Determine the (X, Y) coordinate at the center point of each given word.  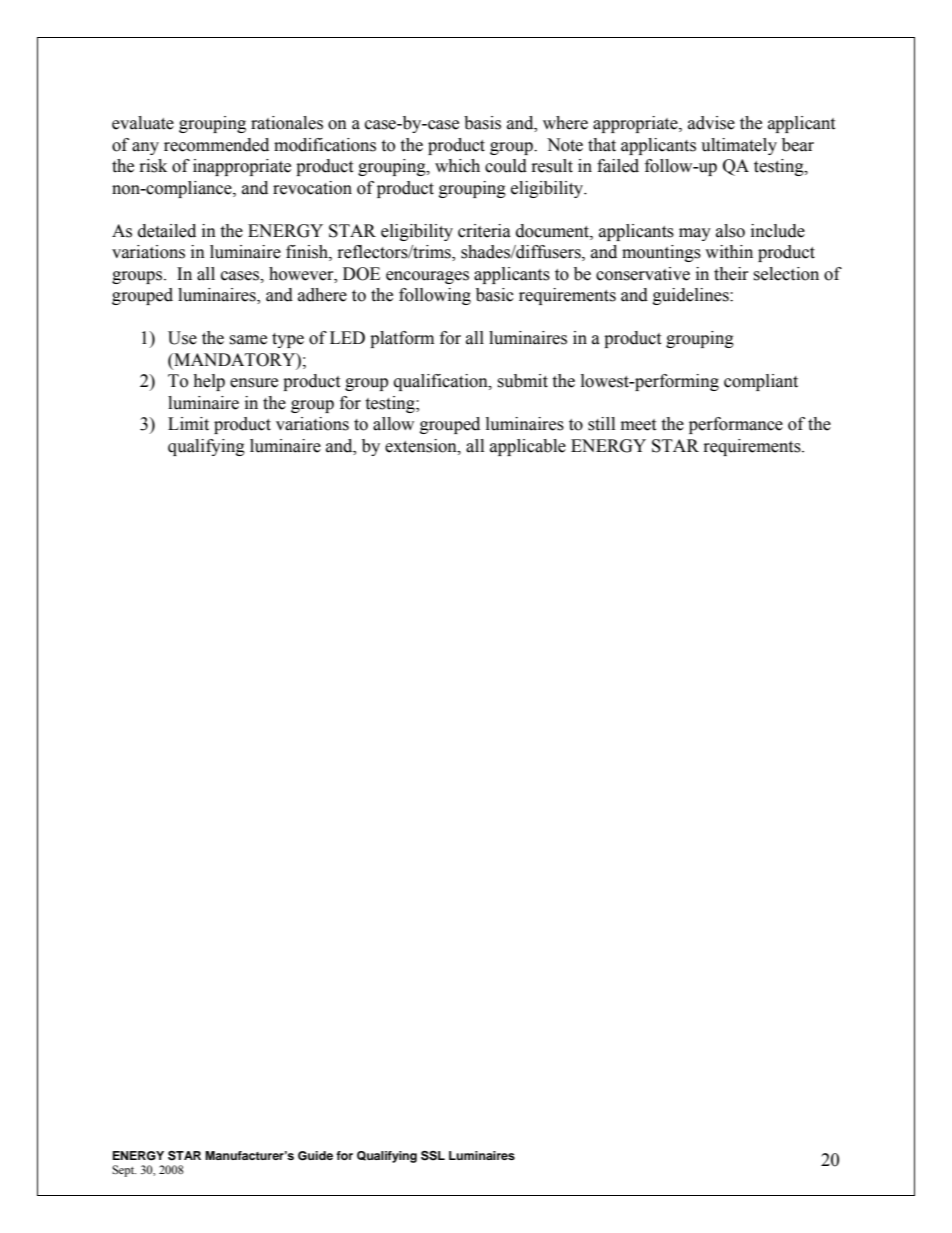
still (601, 424)
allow (393, 424)
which (457, 166)
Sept (124, 1171)
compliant (761, 382)
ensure (254, 383)
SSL (433, 1156)
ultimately (739, 146)
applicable (528, 447)
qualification (442, 382)
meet (638, 425)
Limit (188, 424)
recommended (216, 145)
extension (422, 446)
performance (736, 425)
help (209, 382)
